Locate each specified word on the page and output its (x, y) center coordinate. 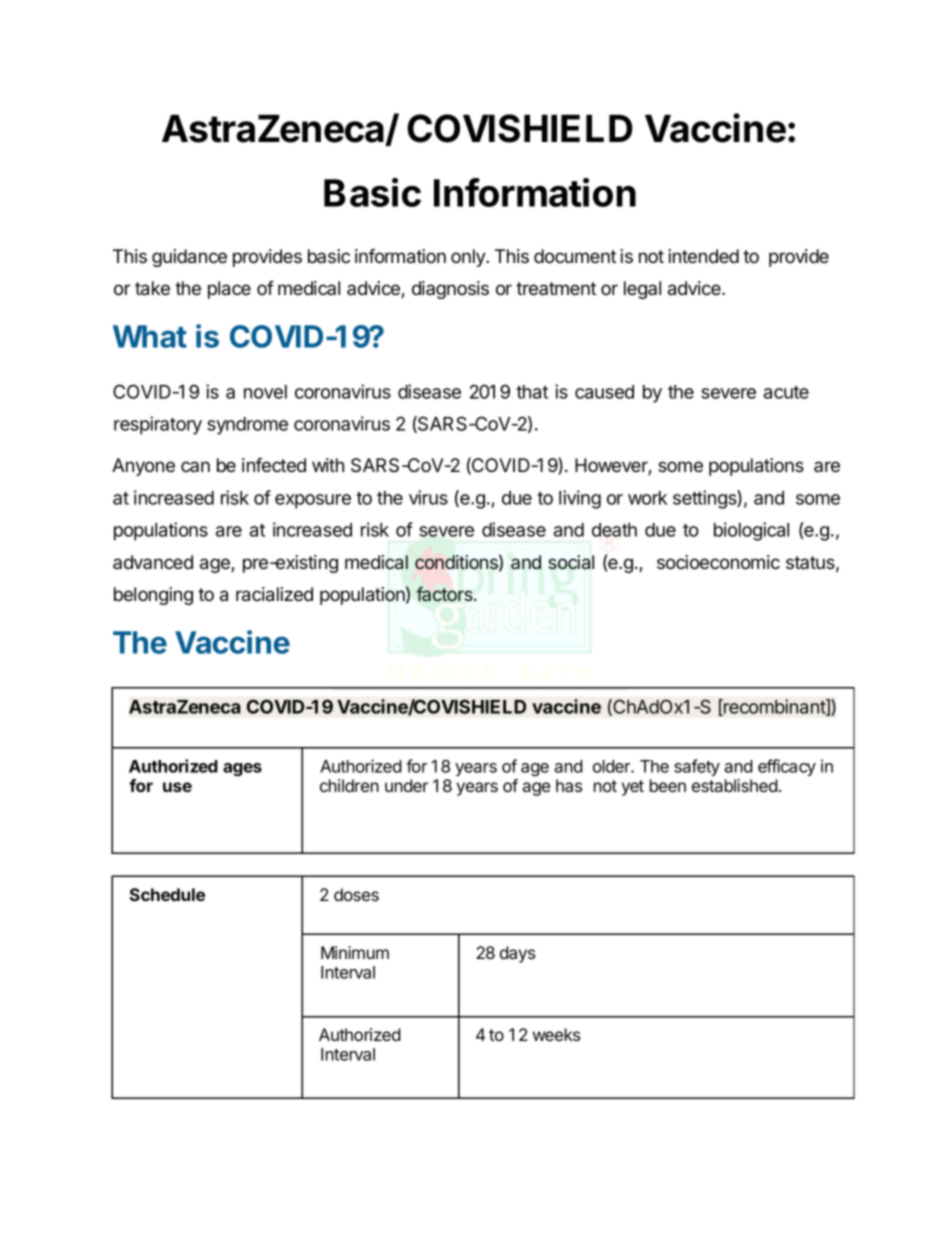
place (229, 290)
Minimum (355, 952)
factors (445, 594)
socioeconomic (718, 562)
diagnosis (450, 290)
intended (703, 256)
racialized (274, 594)
